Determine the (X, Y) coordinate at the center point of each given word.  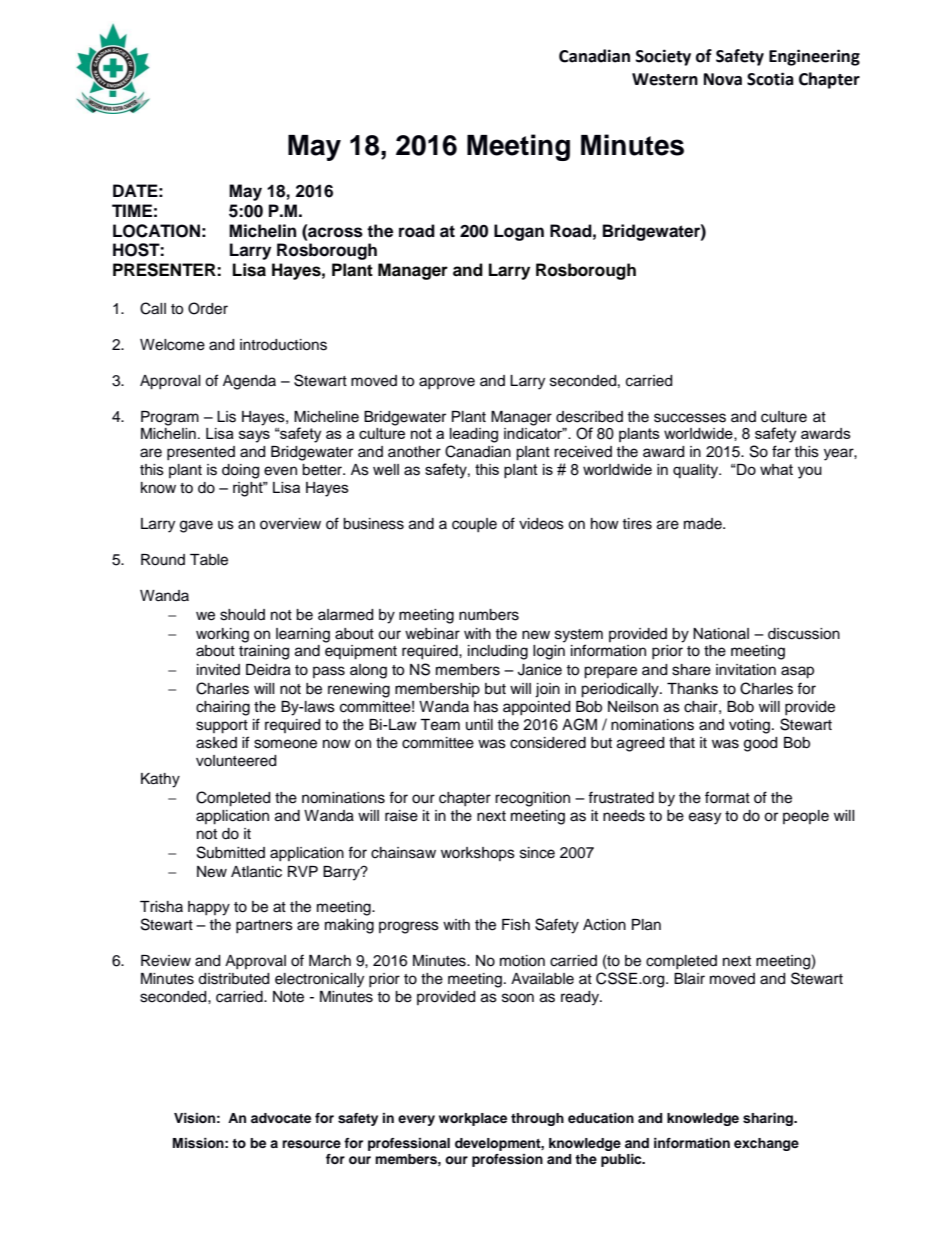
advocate (281, 1118)
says (254, 436)
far (781, 451)
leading (474, 435)
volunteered (236, 761)
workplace (473, 1119)
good (760, 744)
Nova (723, 79)
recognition (532, 799)
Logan (519, 232)
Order (208, 308)
